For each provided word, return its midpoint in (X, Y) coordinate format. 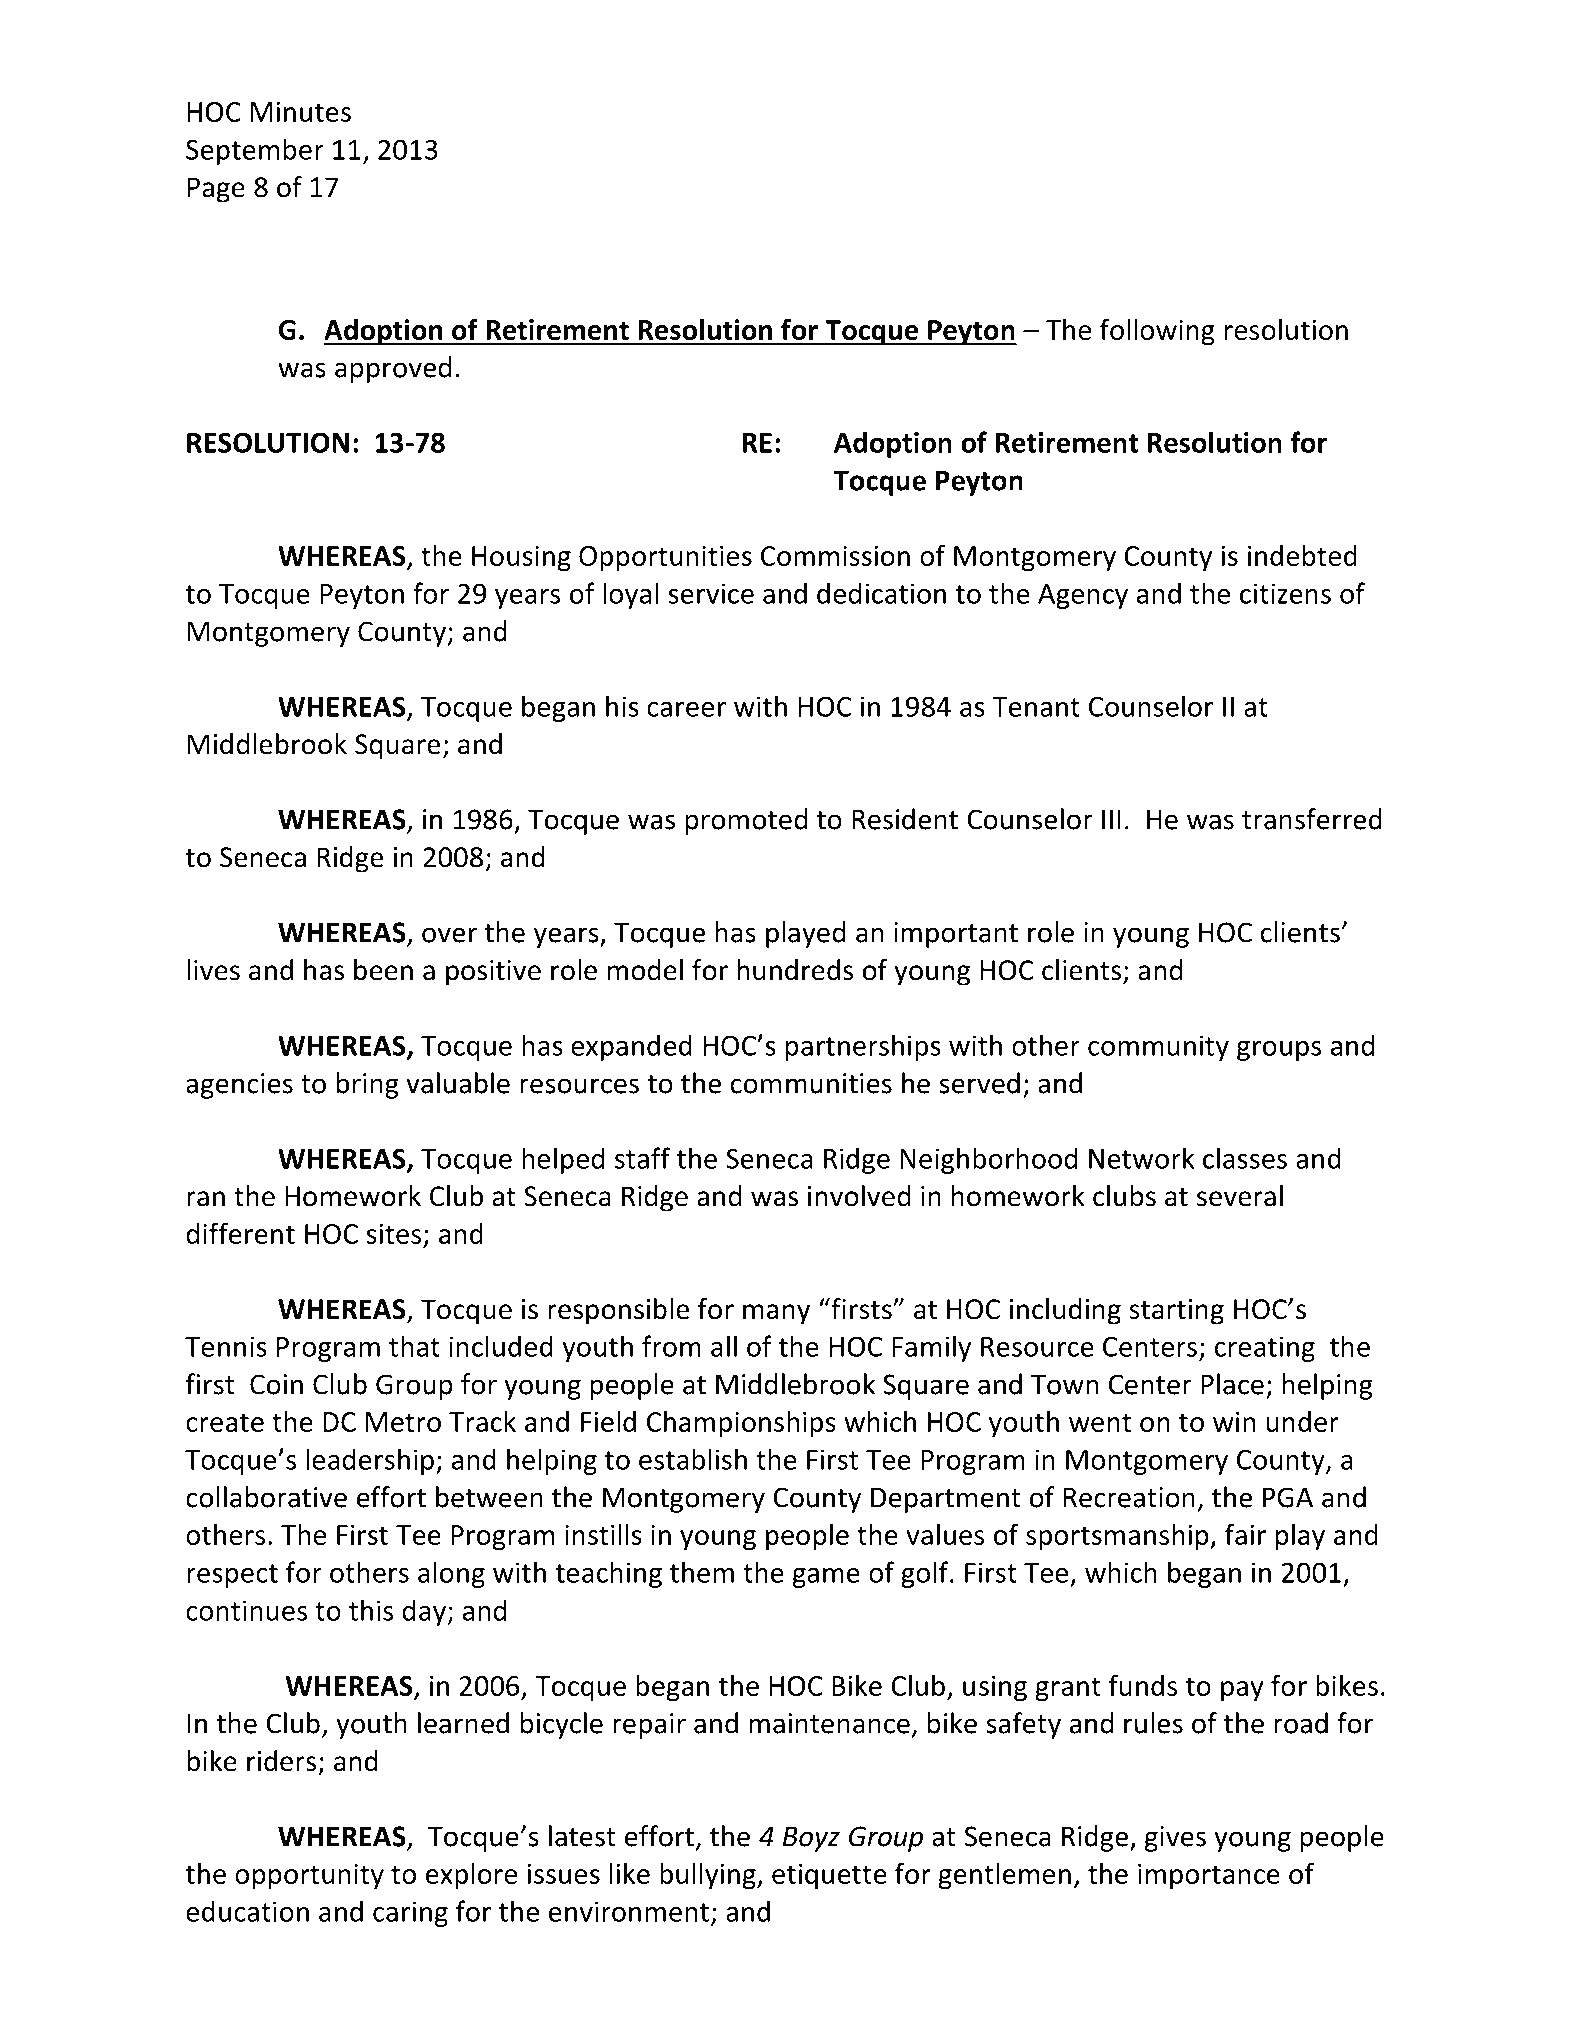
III (1111, 819)
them (702, 1572)
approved (393, 369)
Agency (1083, 596)
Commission (835, 555)
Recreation (1129, 1497)
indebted (1302, 555)
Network (1141, 1158)
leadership (370, 1461)
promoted (746, 821)
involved (859, 1196)
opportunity (309, 1877)
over (449, 935)
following (1157, 332)
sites (393, 1233)
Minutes (301, 111)
